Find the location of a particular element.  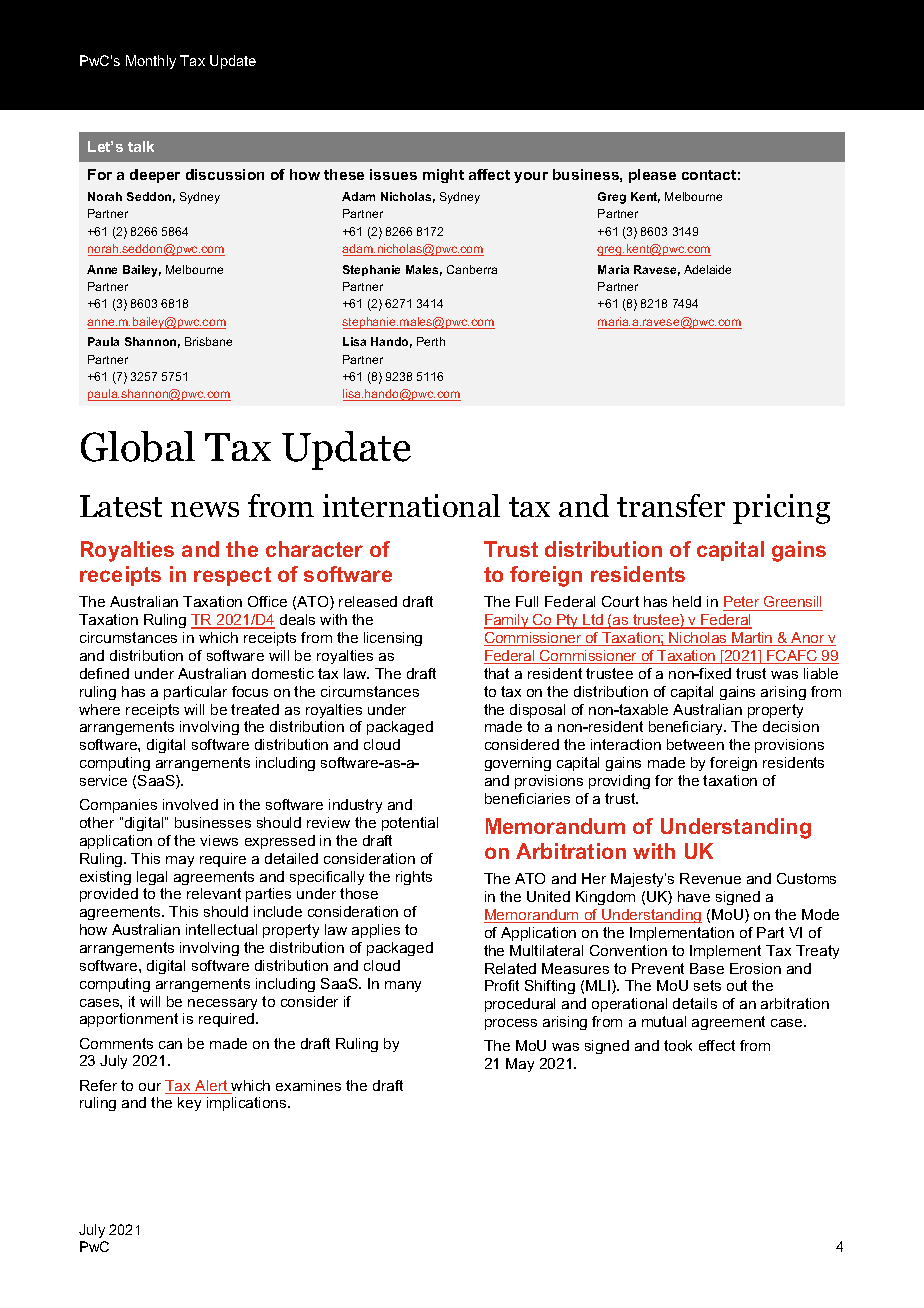

Family is located at coordinates (507, 621).
